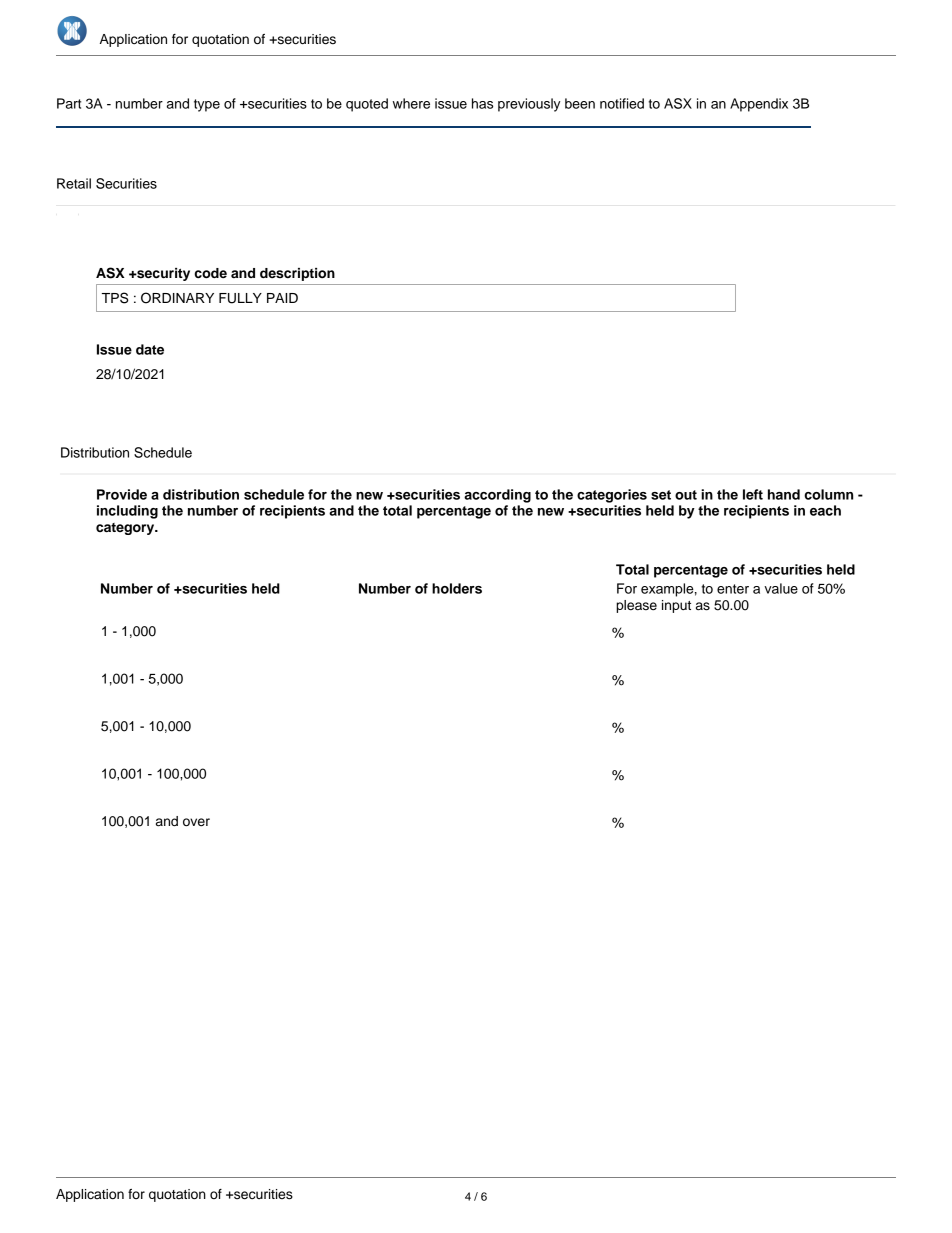 This screenshot has width=952, height=1233. Describe the element at coordinates (207, 105) in the screenshot. I see `type` at that location.
